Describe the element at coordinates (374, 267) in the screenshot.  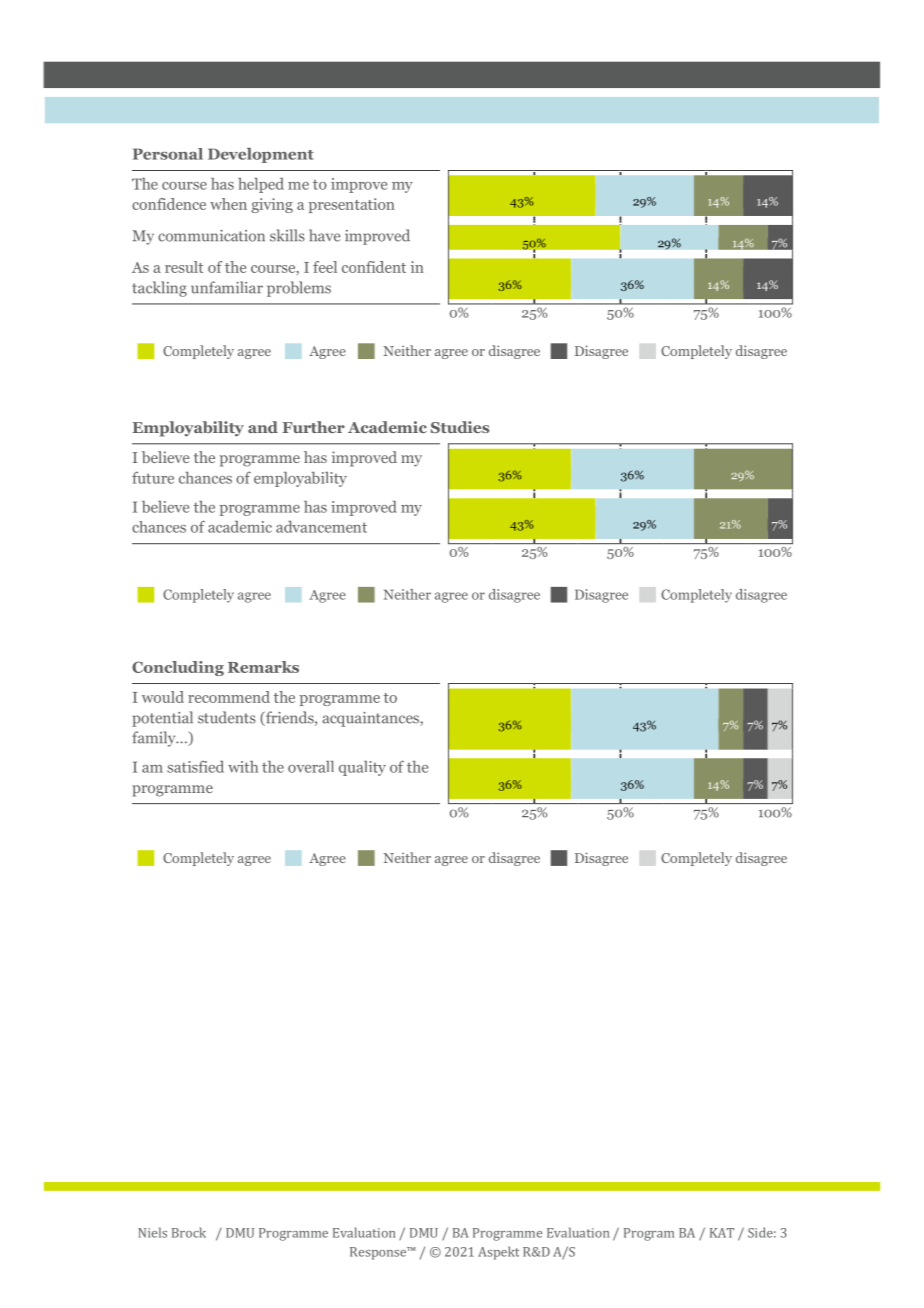
I see `confident` at that location.
